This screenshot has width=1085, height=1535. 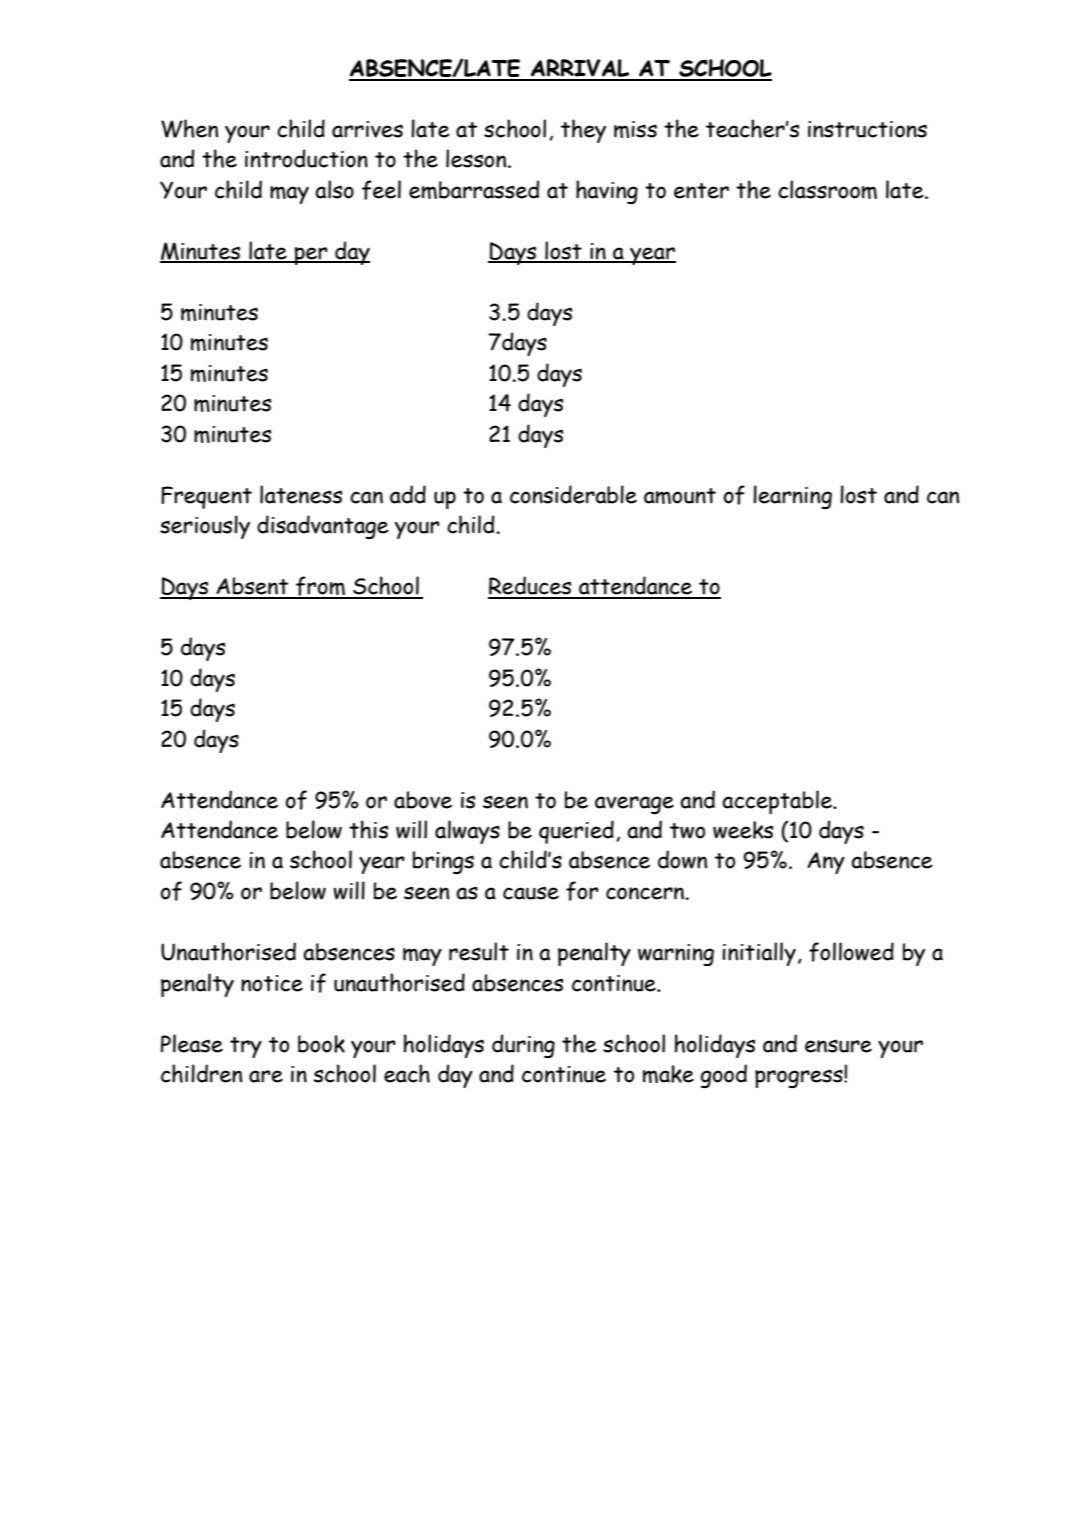 What do you see at coordinates (320, 587) in the screenshot?
I see `from` at bounding box center [320, 587].
